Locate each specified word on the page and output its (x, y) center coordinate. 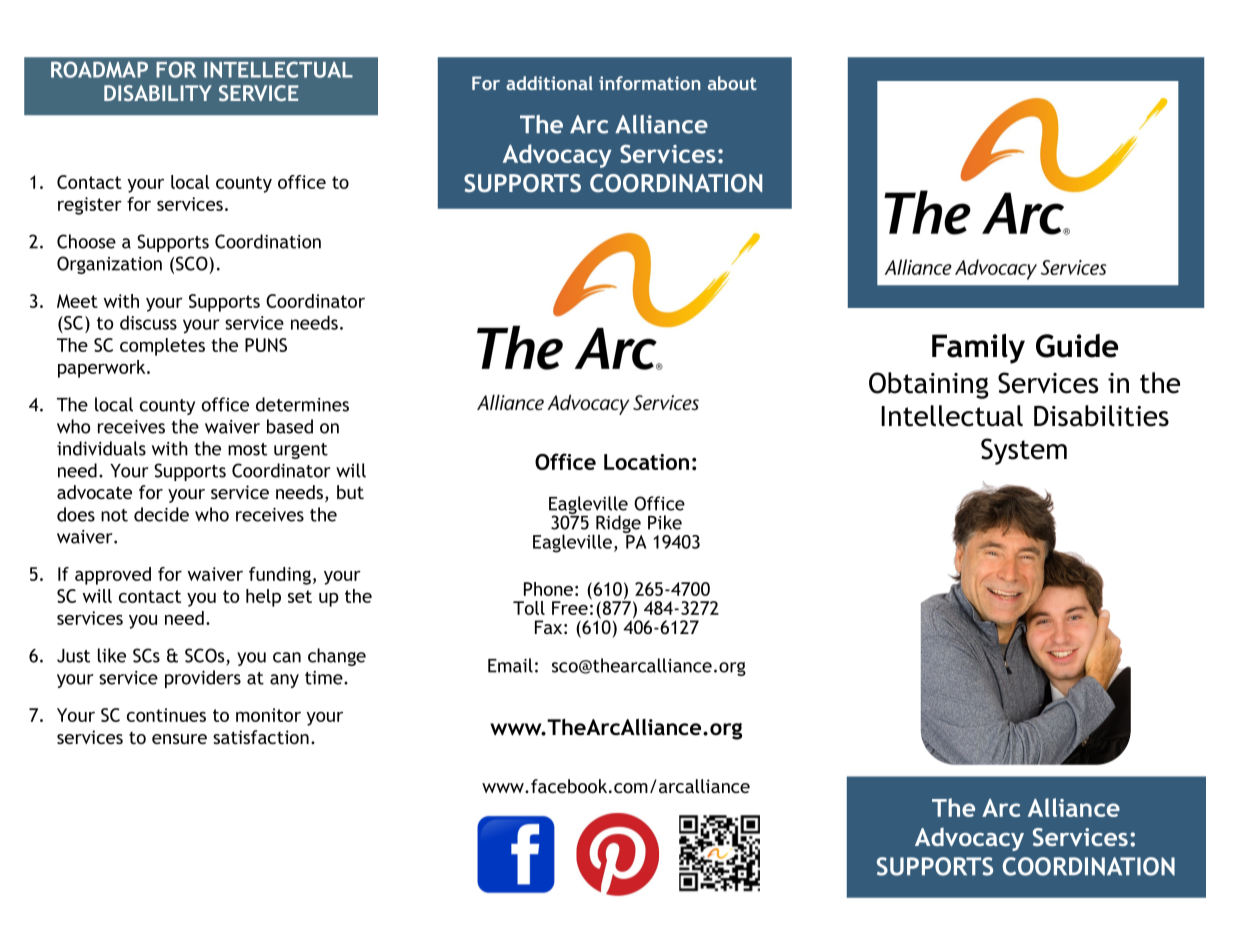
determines (302, 404)
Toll (529, 608)
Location (646, 462)
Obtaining (929, 385)
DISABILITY (158, 93)
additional (549, 83)
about (732, 83)
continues (166, 715)
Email (510, 665)
